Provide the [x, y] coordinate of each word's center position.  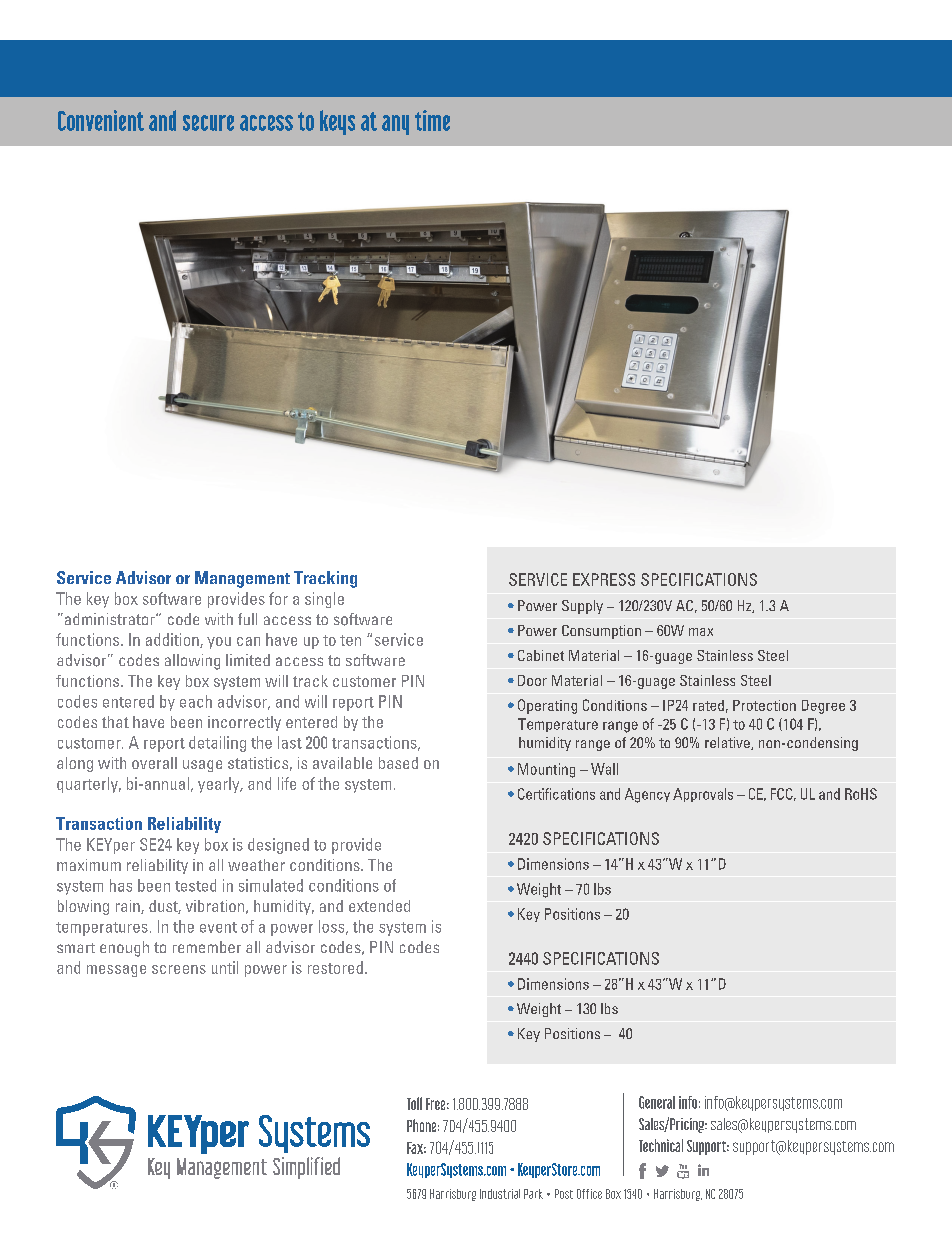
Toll [414, 1103]
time [432, 120]
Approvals [703, 795]
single [324, 600]
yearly [220, 785]
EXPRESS [604, 579]
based [398, 763]
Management [242, 579]
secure [208, 123]
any [395, 125]
